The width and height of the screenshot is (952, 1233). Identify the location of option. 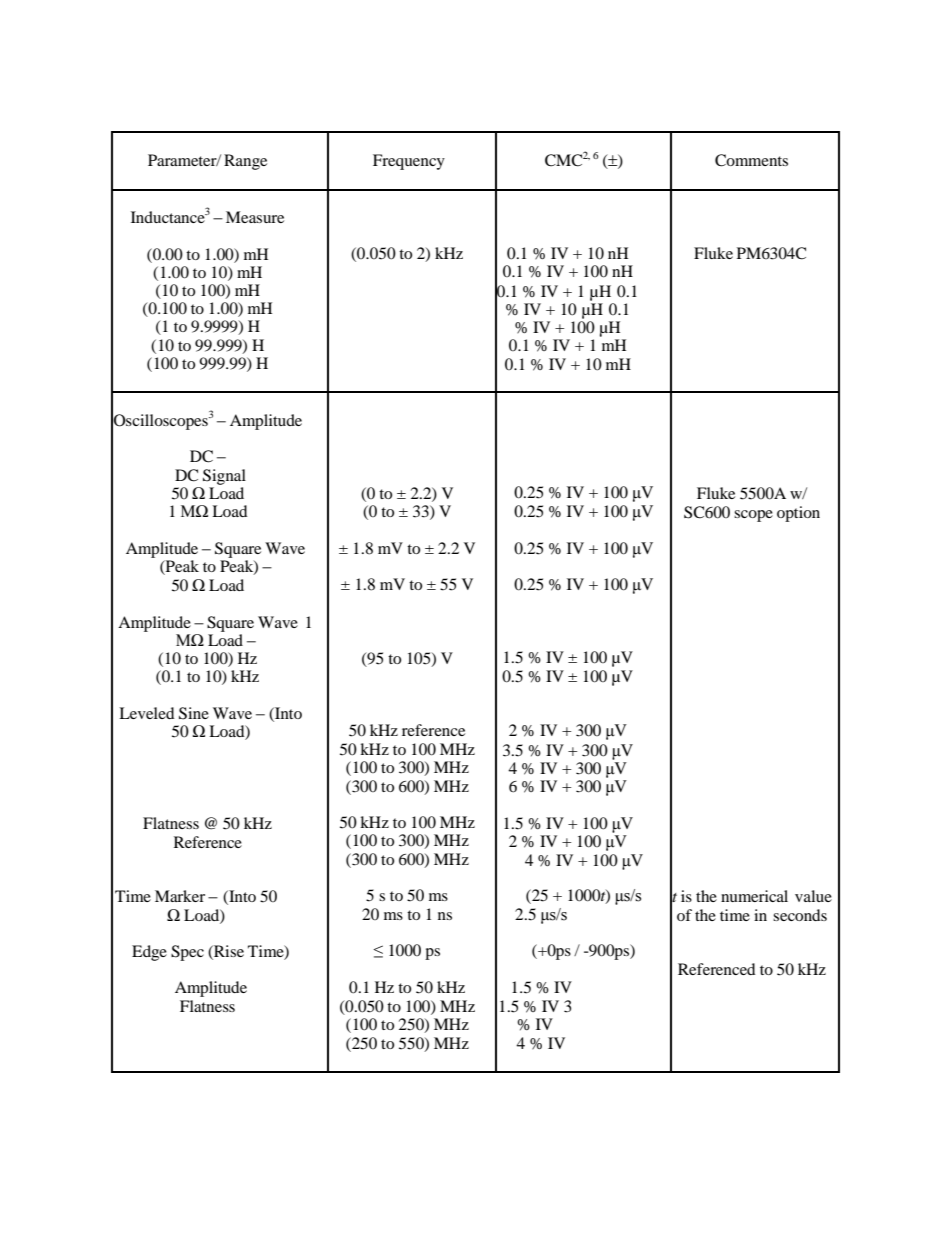
(798, 514).
